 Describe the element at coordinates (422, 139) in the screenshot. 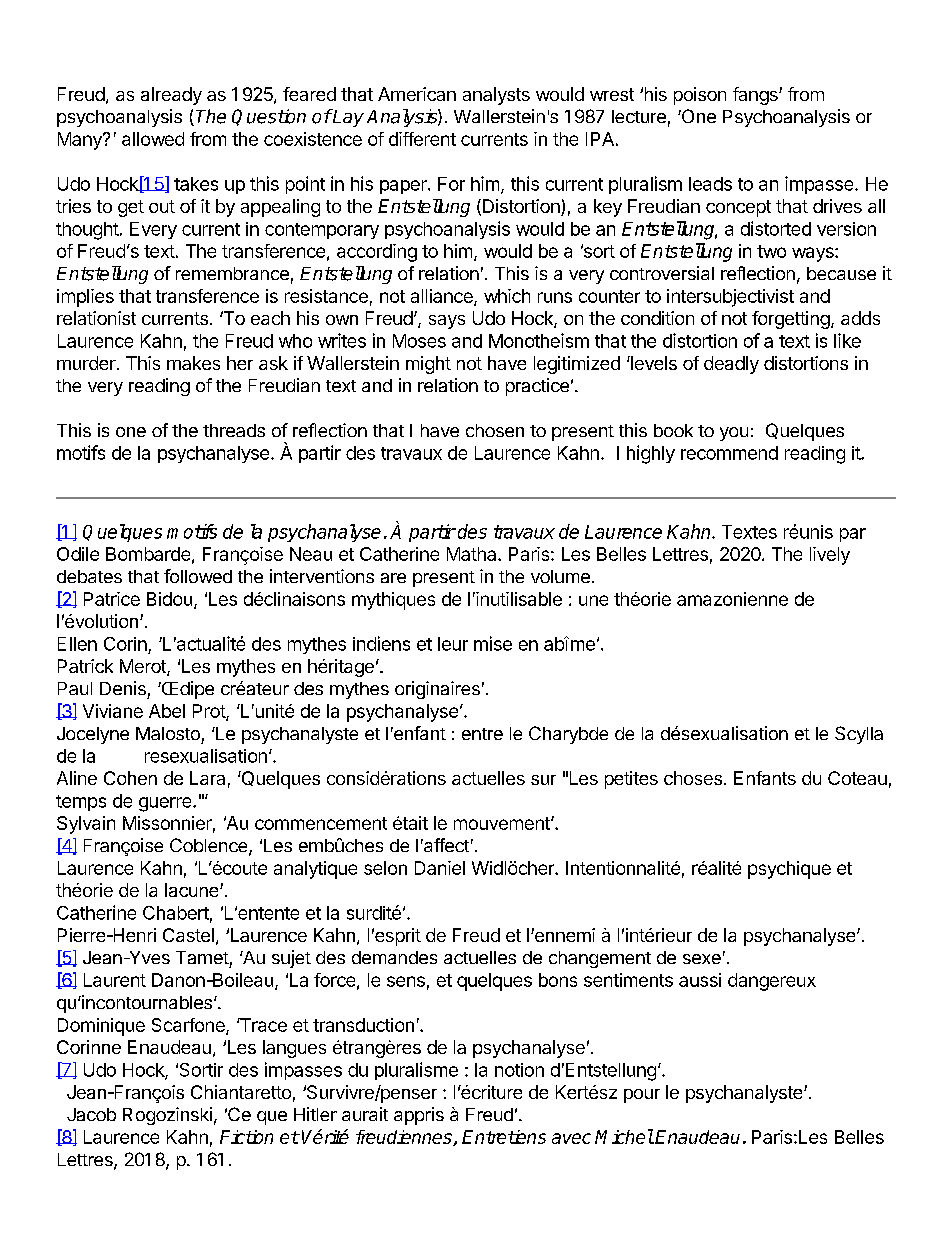

I see `different` at that location.
